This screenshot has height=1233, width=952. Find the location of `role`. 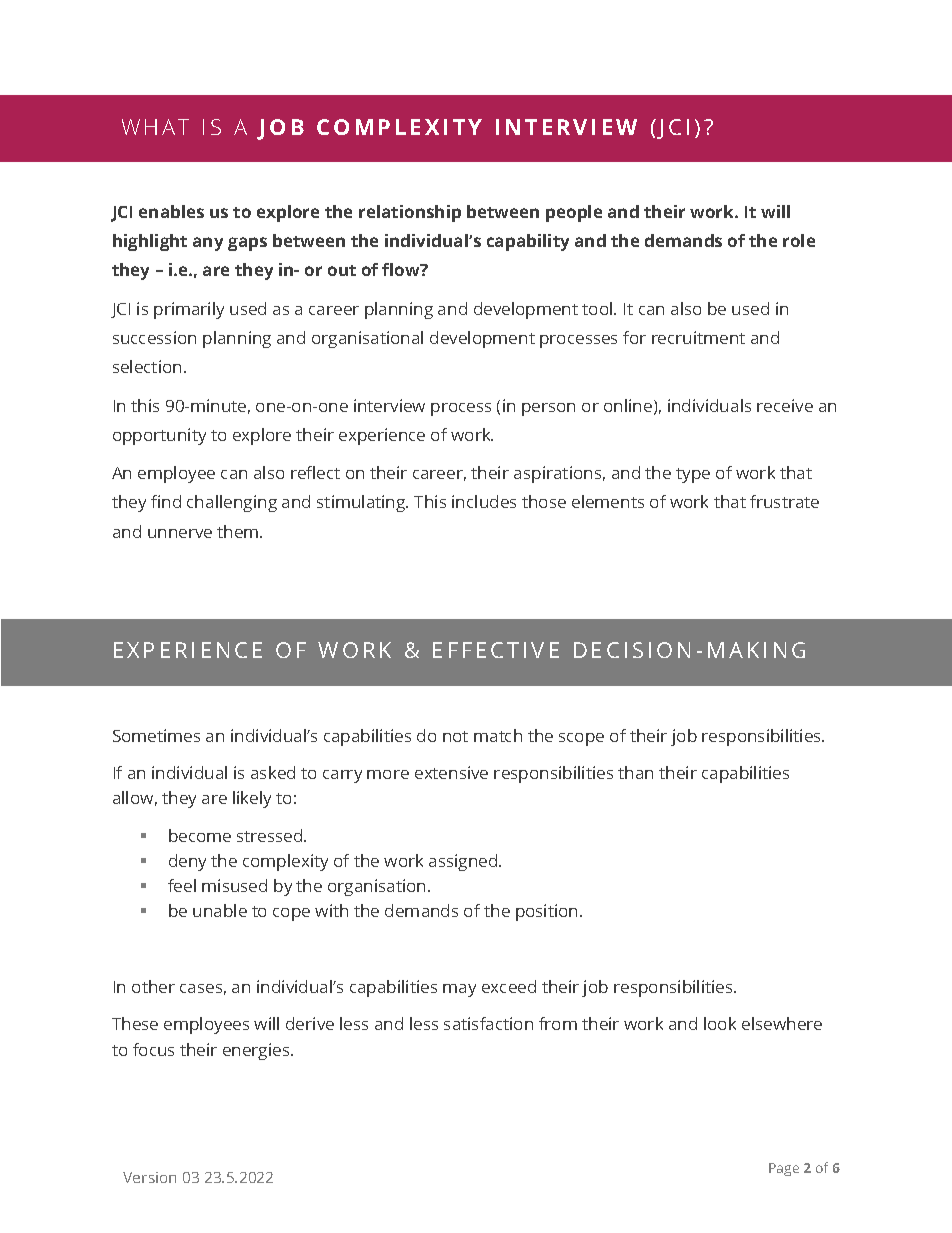

role is located at coordinates (799, 240).
